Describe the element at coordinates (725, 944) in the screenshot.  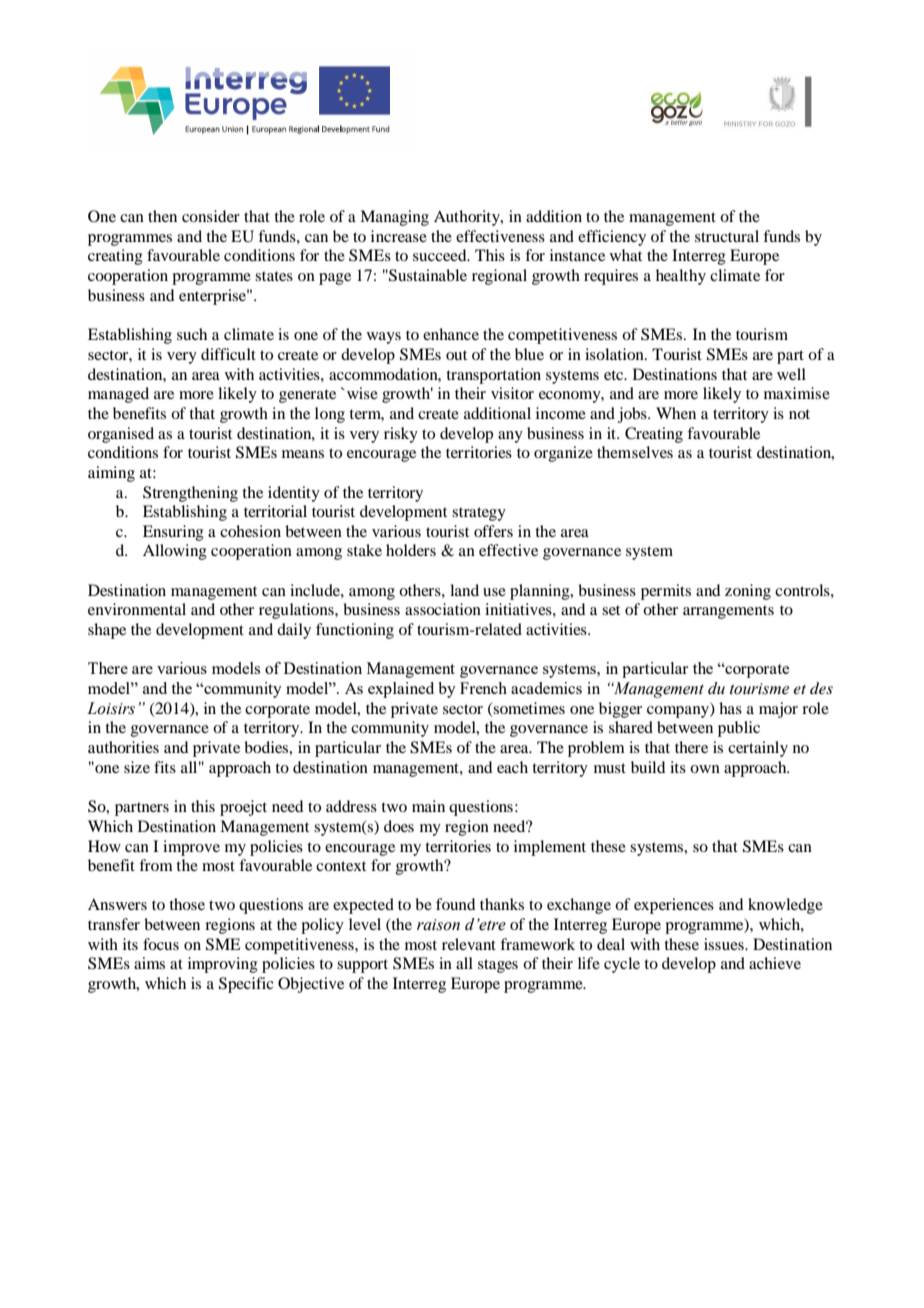
I see `issues` at that location.
